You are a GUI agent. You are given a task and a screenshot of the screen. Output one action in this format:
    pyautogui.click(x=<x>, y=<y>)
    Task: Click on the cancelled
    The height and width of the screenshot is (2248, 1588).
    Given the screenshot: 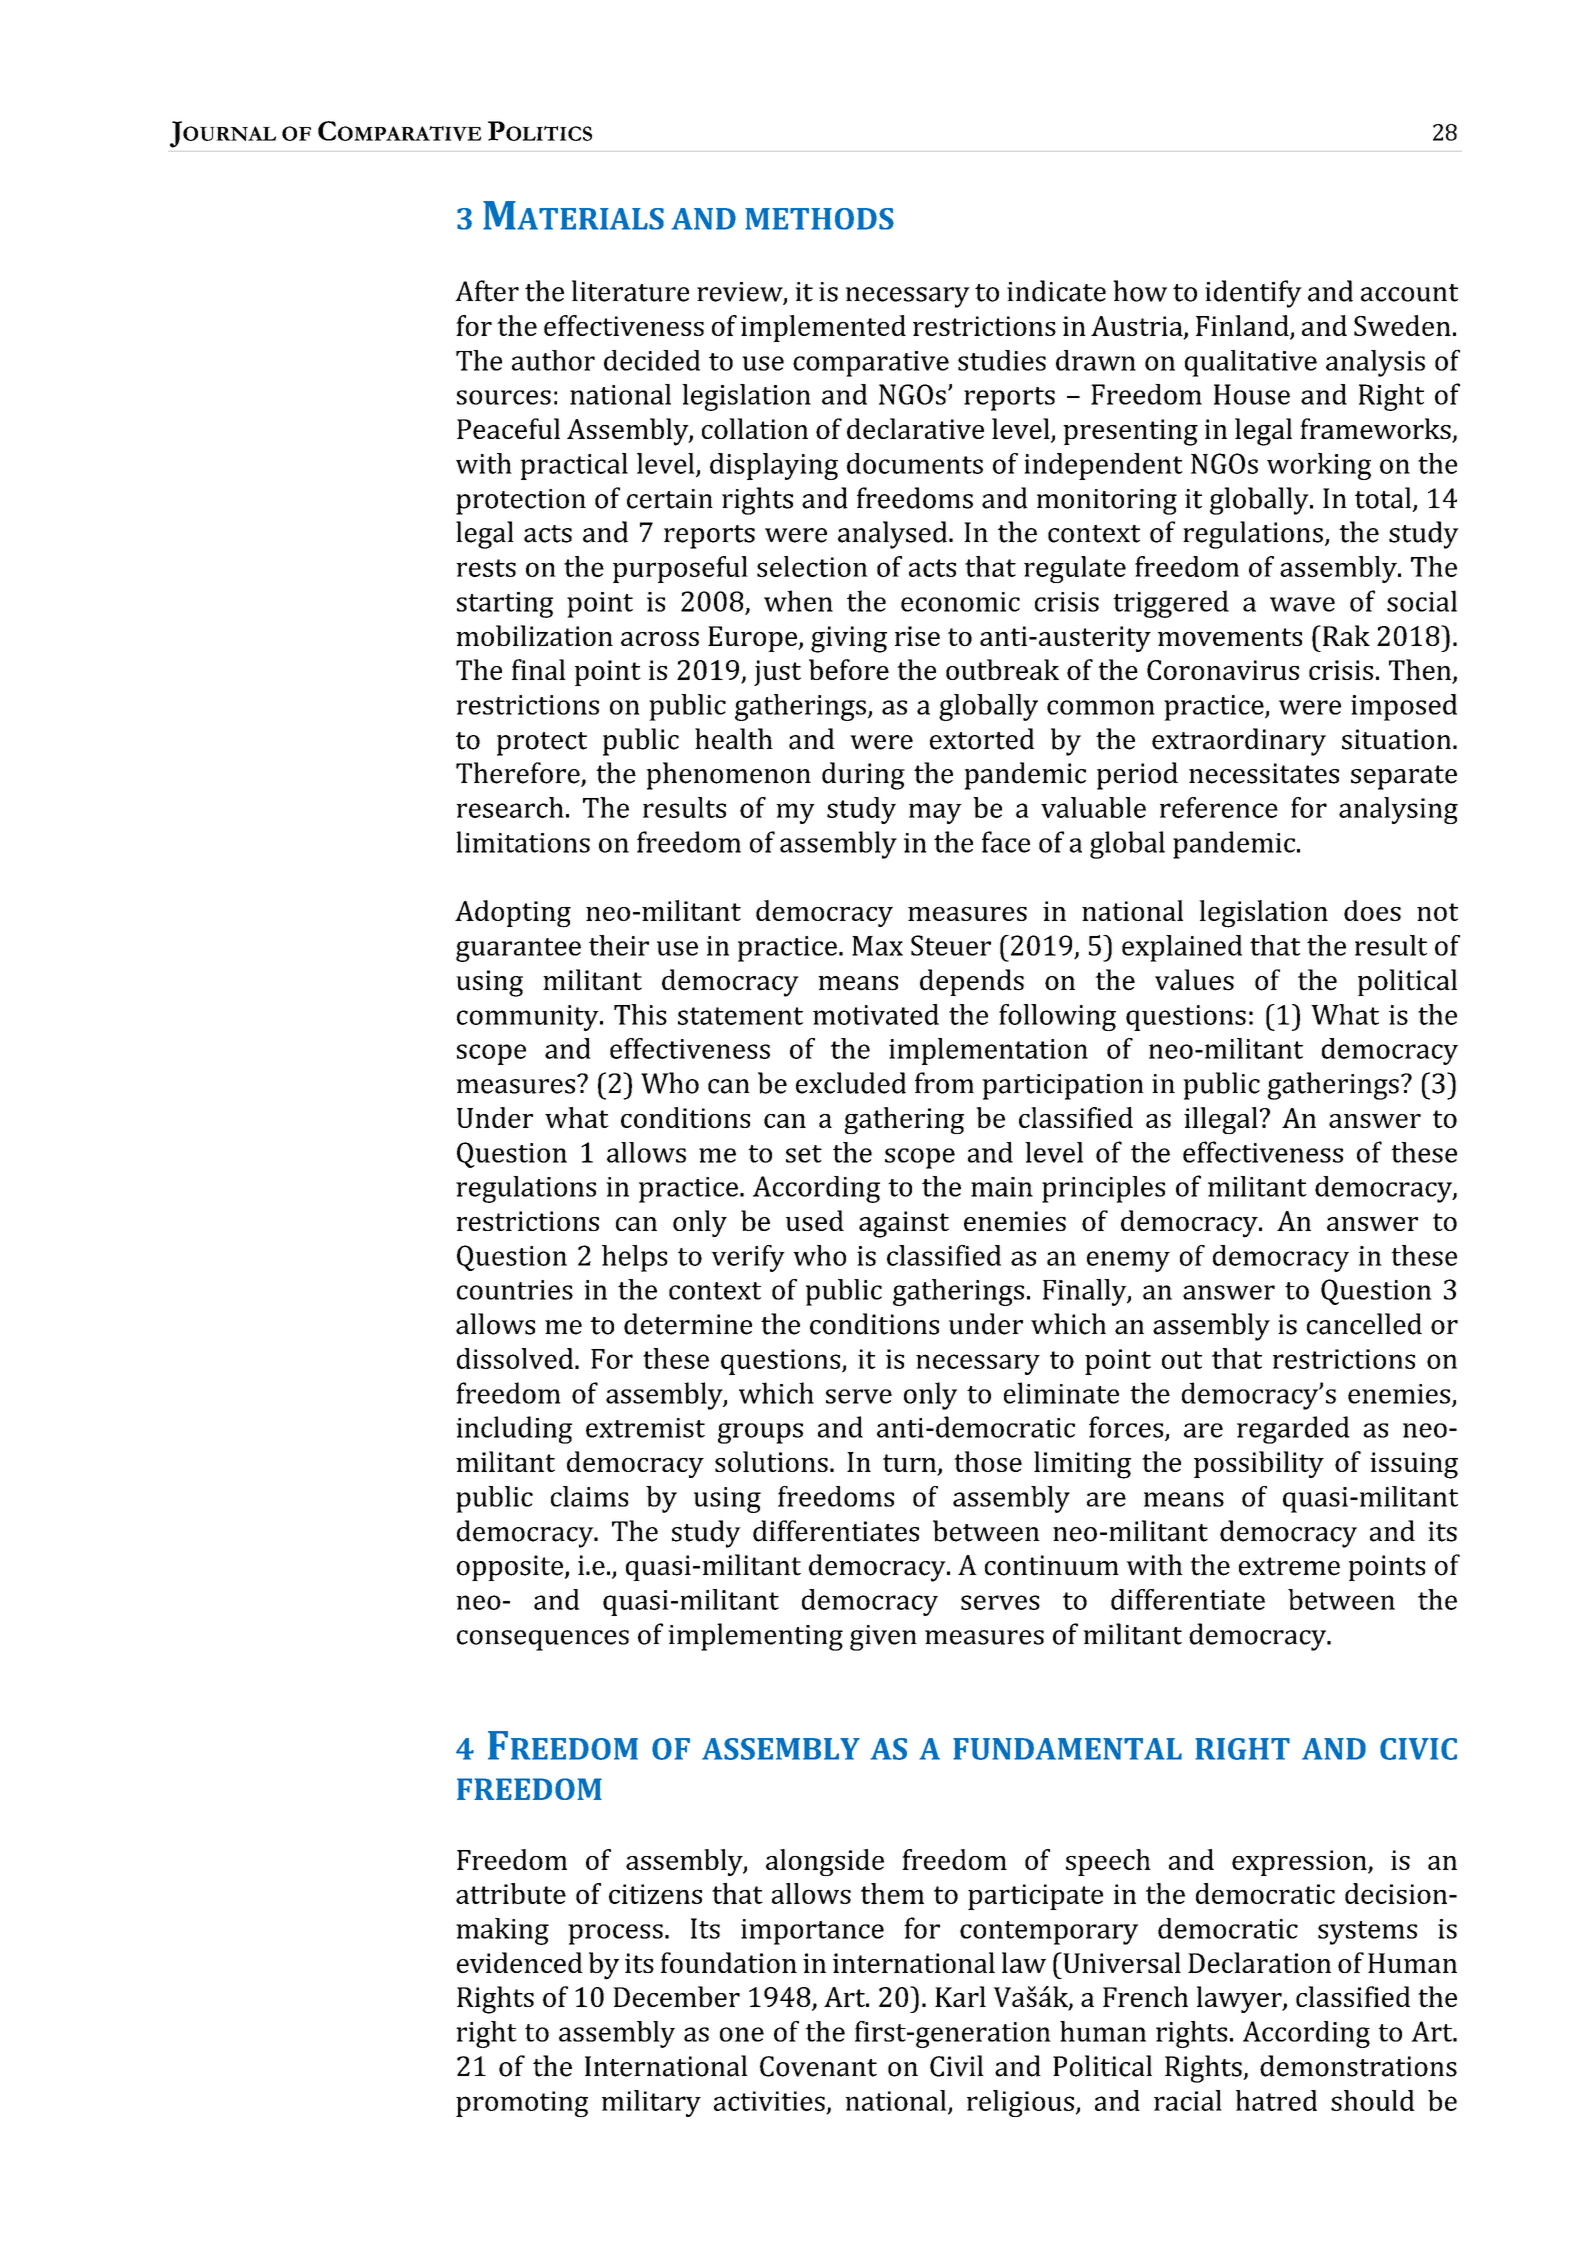 What is the action you would take?
    pyautogui.click(x=1364, y=1324)
